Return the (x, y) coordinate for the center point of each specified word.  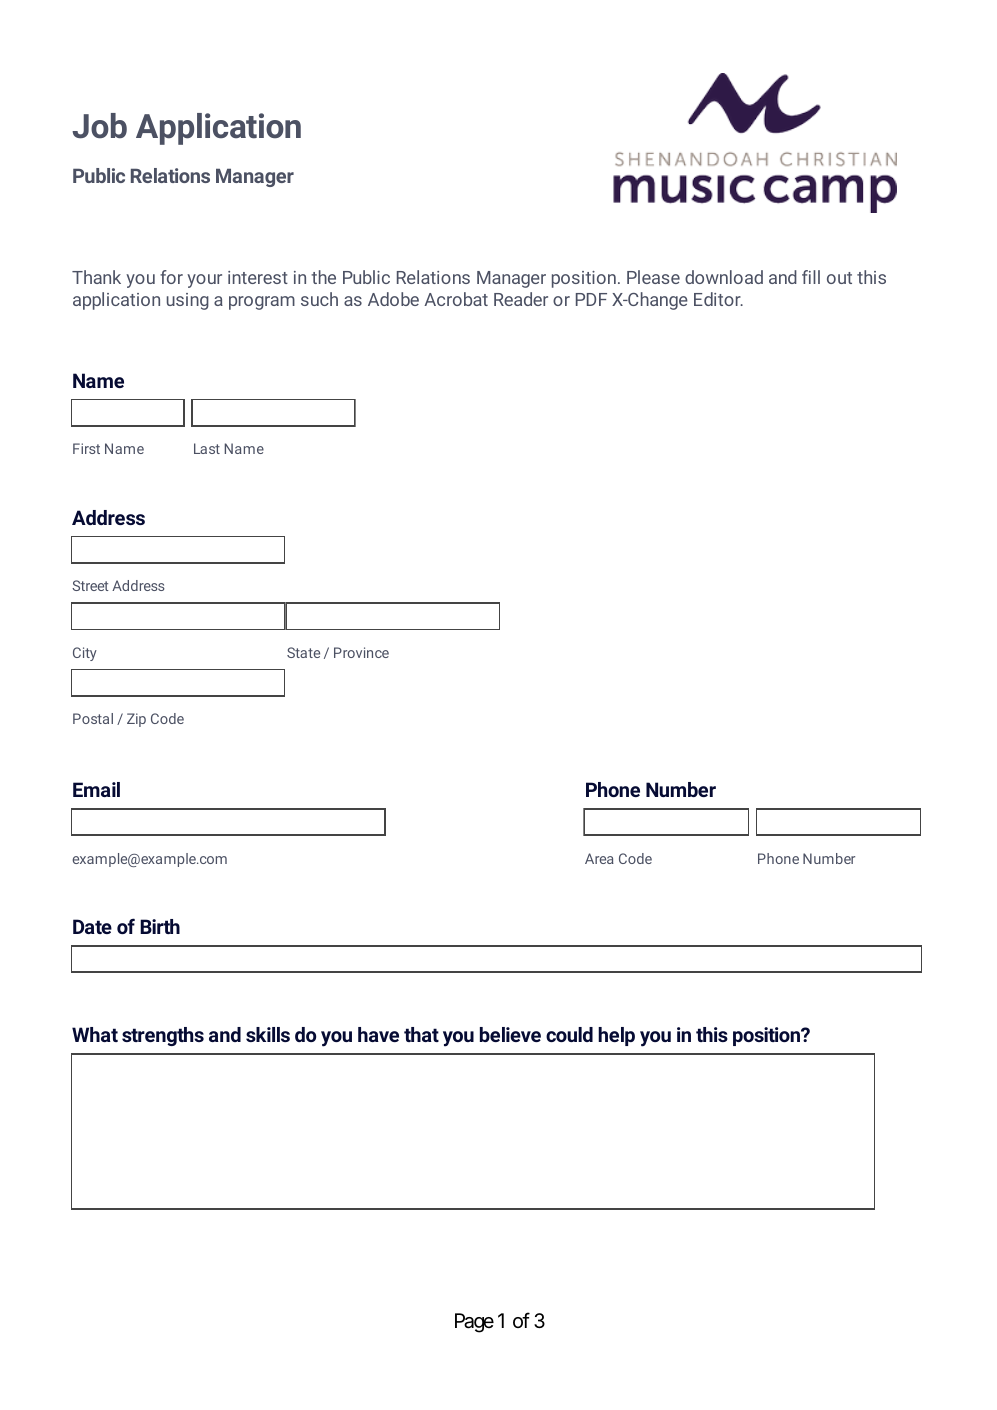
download (724, 277)
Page (474, 1323)
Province (361, 652)
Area (599, 858)
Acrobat (456, 299)
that (421, 1034)
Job (99, 126)
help (616, 1036)
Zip (136, 720)
